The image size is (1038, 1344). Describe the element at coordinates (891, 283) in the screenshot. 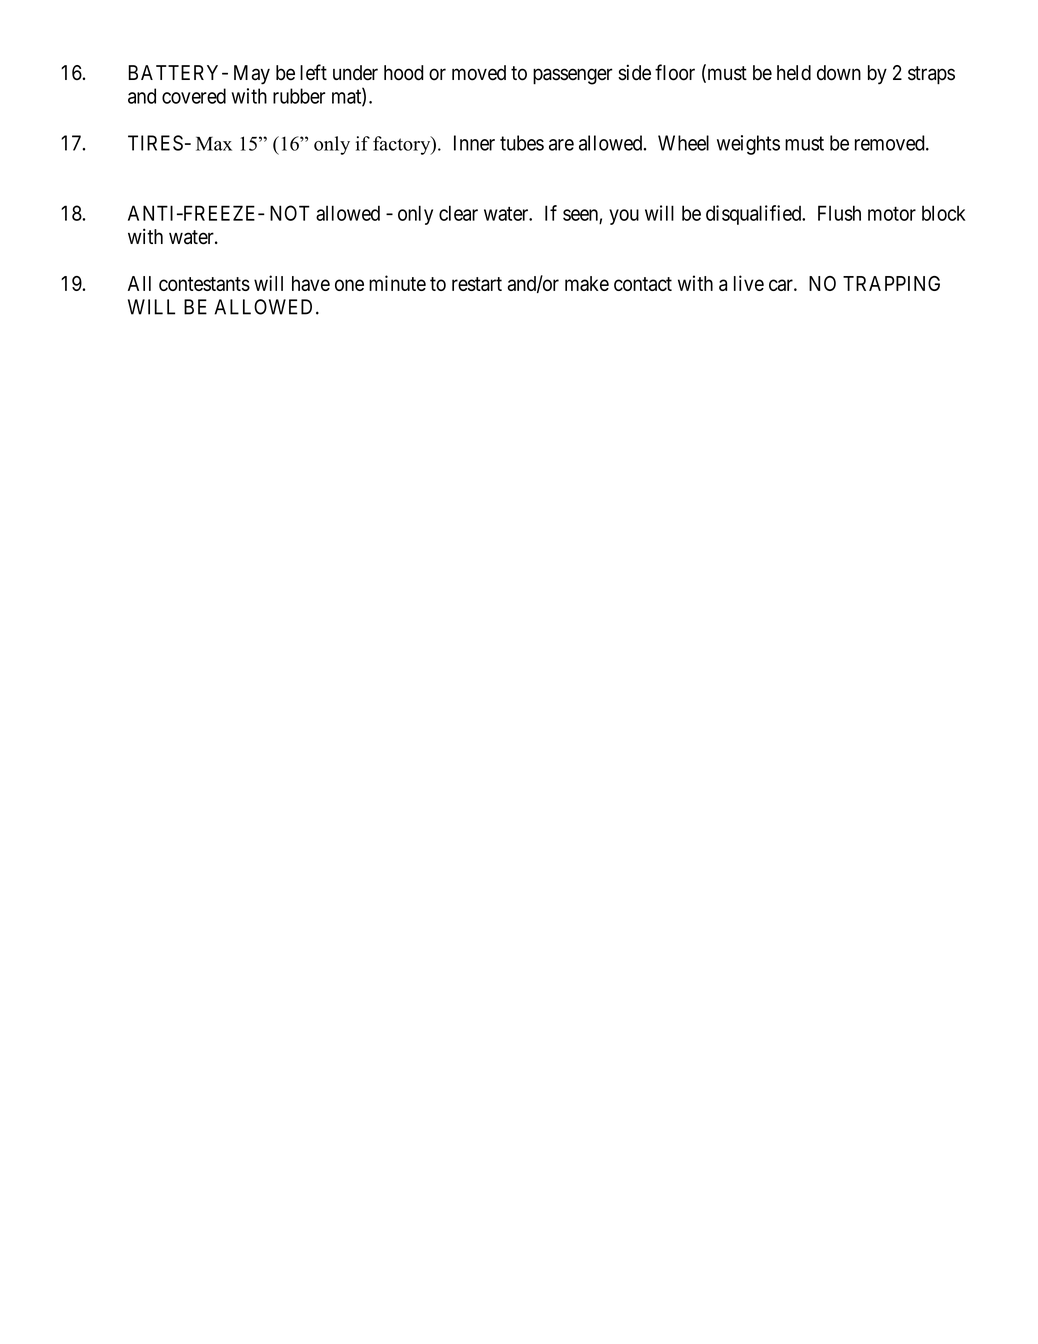

I see `TRAPPING` at that location.
